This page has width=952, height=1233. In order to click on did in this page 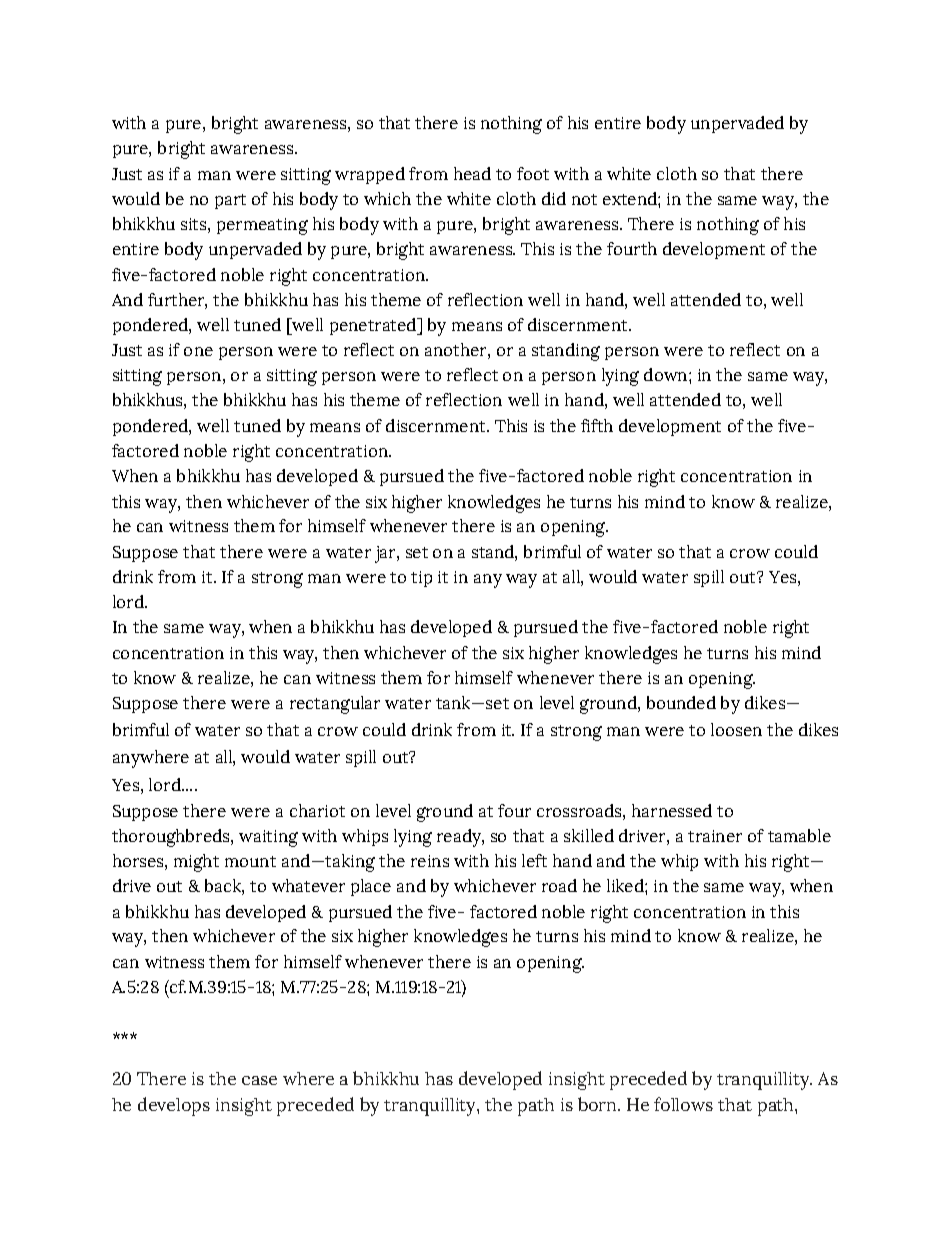, I will do `click(554, 198)`.
